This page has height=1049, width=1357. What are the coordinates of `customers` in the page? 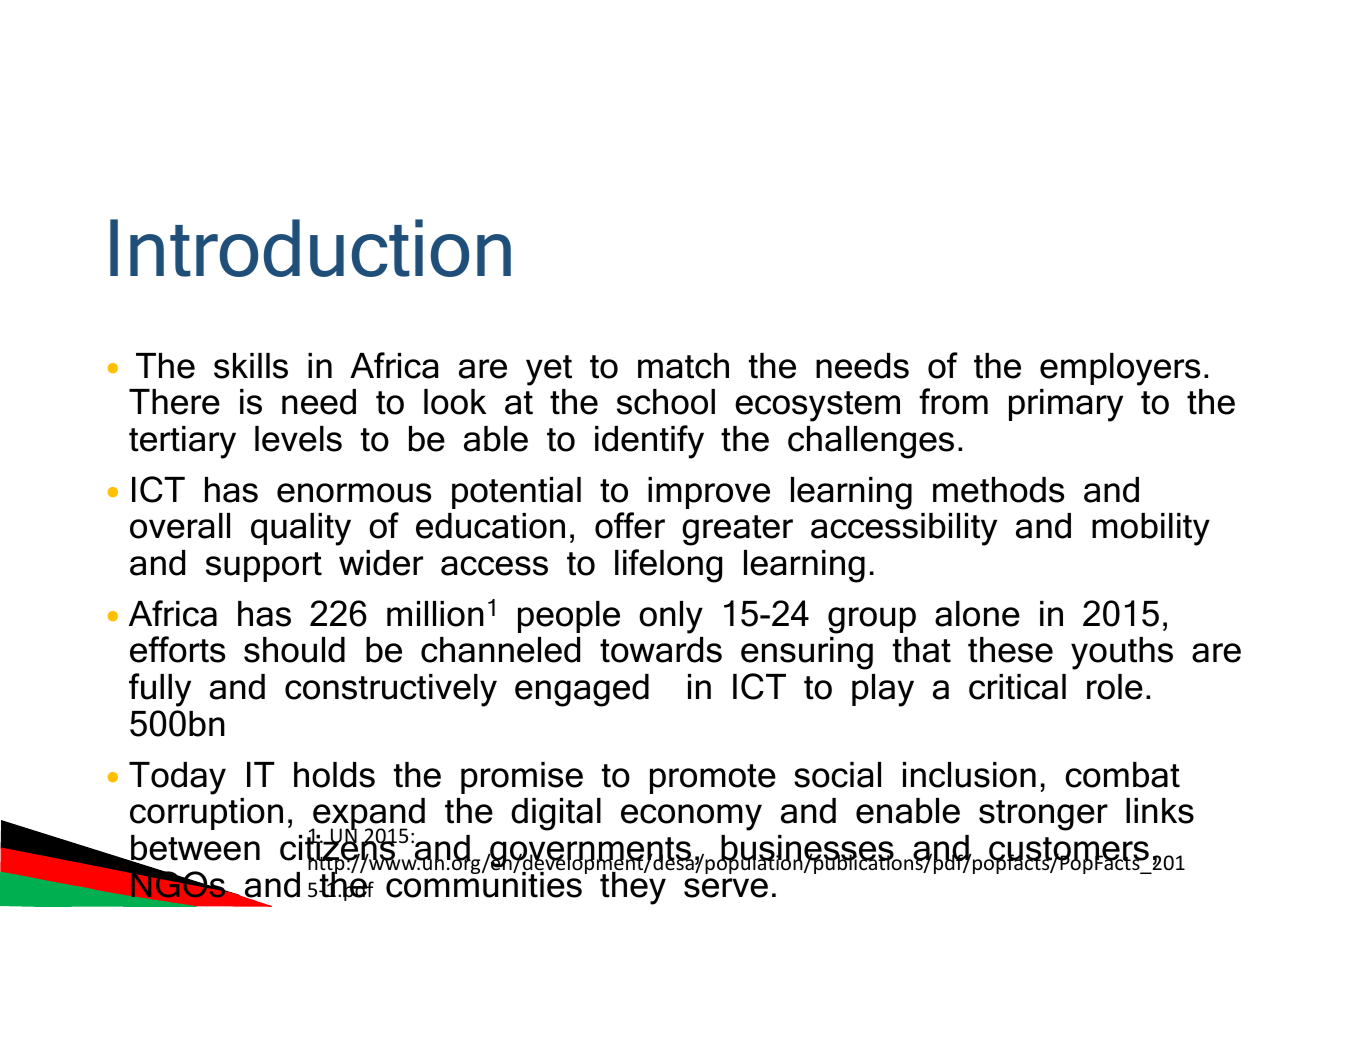 It's located at (1068, 850).
